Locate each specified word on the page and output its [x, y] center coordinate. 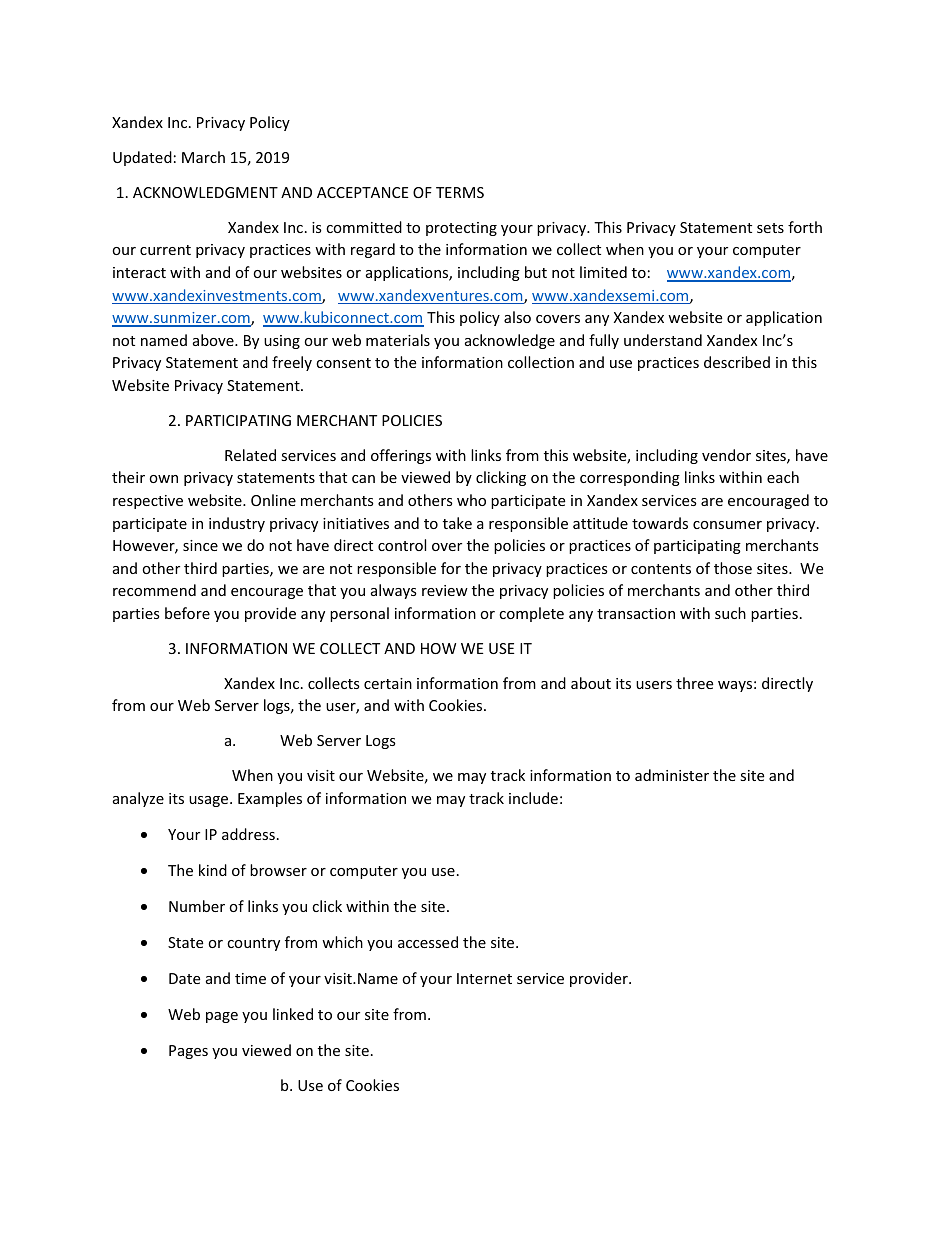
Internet [484, 978]
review [445, 590]
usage [210, 801]
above [214, 340]
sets [770, 228]
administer [672, 775]
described [737, 362]
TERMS [460, 192]
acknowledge [510, 341]
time [250, 978]
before [187, 613]
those [733, 568]
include [533, 798]
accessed [428, 942]
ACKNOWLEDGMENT [205, 192]
